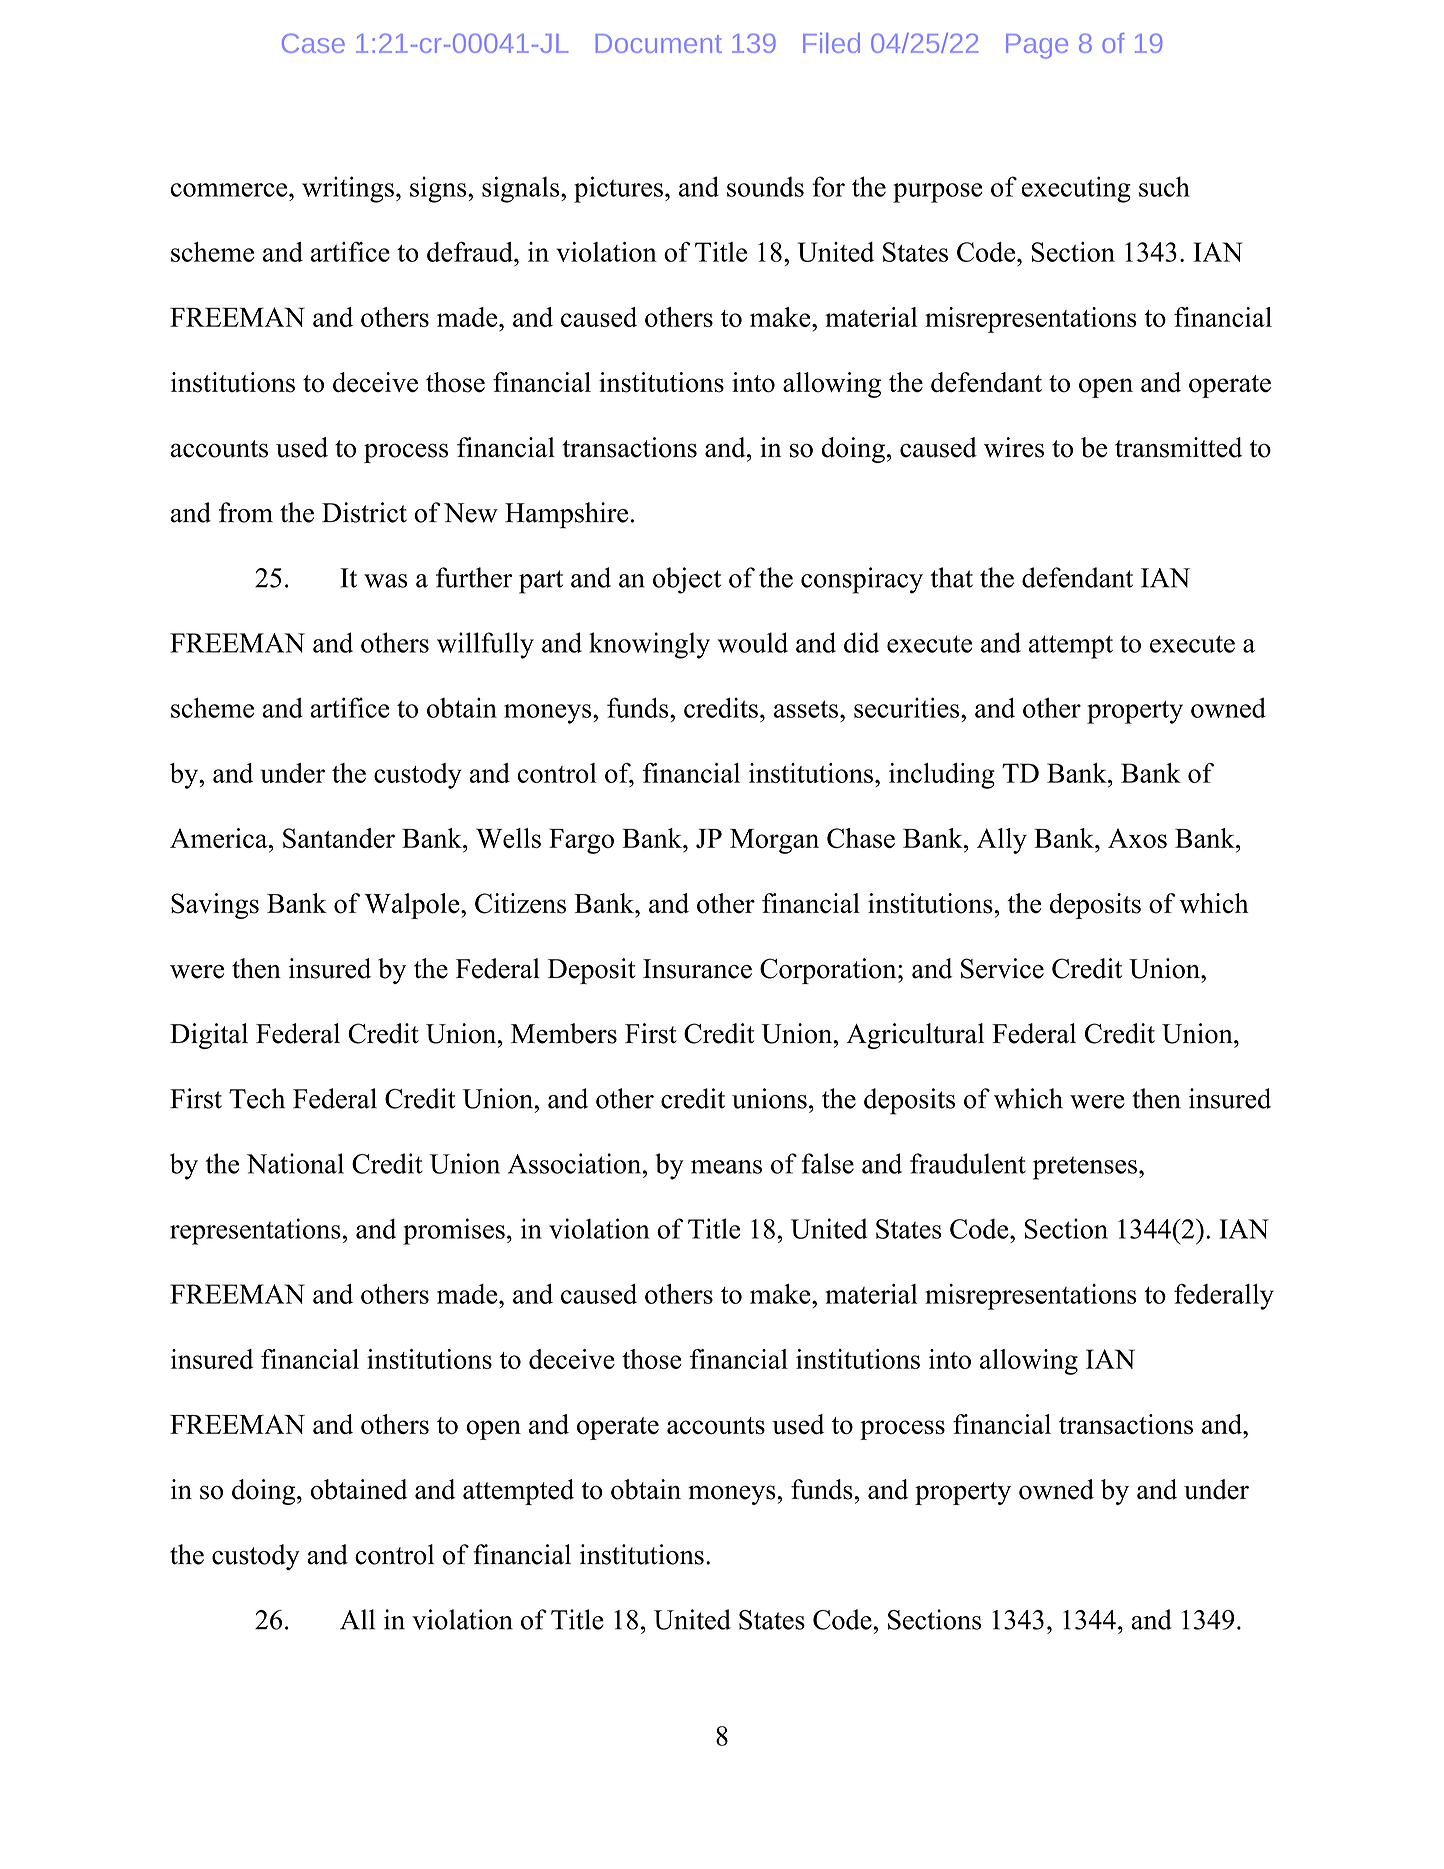  Describe the element at coordinates (295, 1163) in the screenshot. I see `National` at that location.
